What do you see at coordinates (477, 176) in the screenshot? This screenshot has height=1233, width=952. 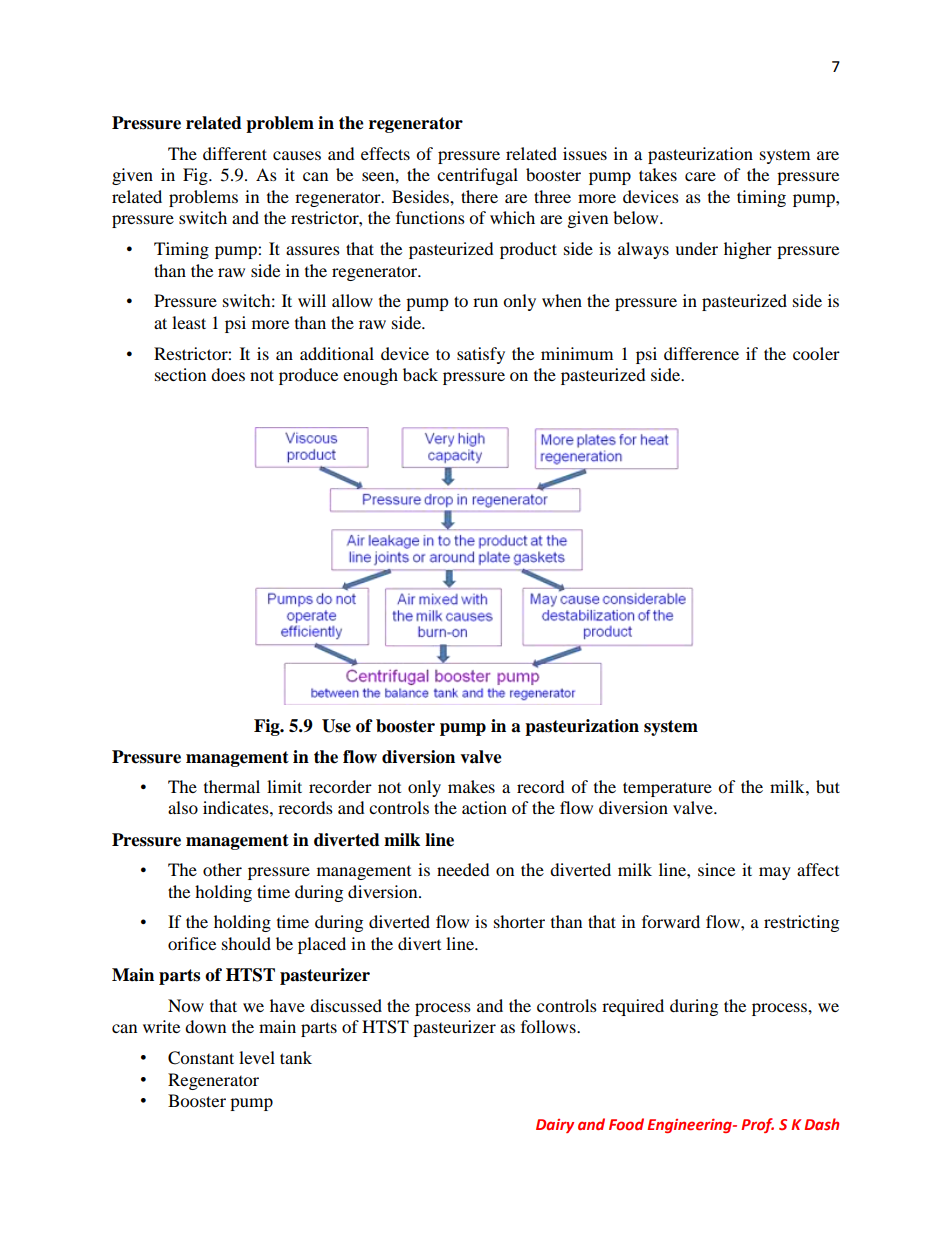 I see `centrifugal` at bounding box center [477, 176].
